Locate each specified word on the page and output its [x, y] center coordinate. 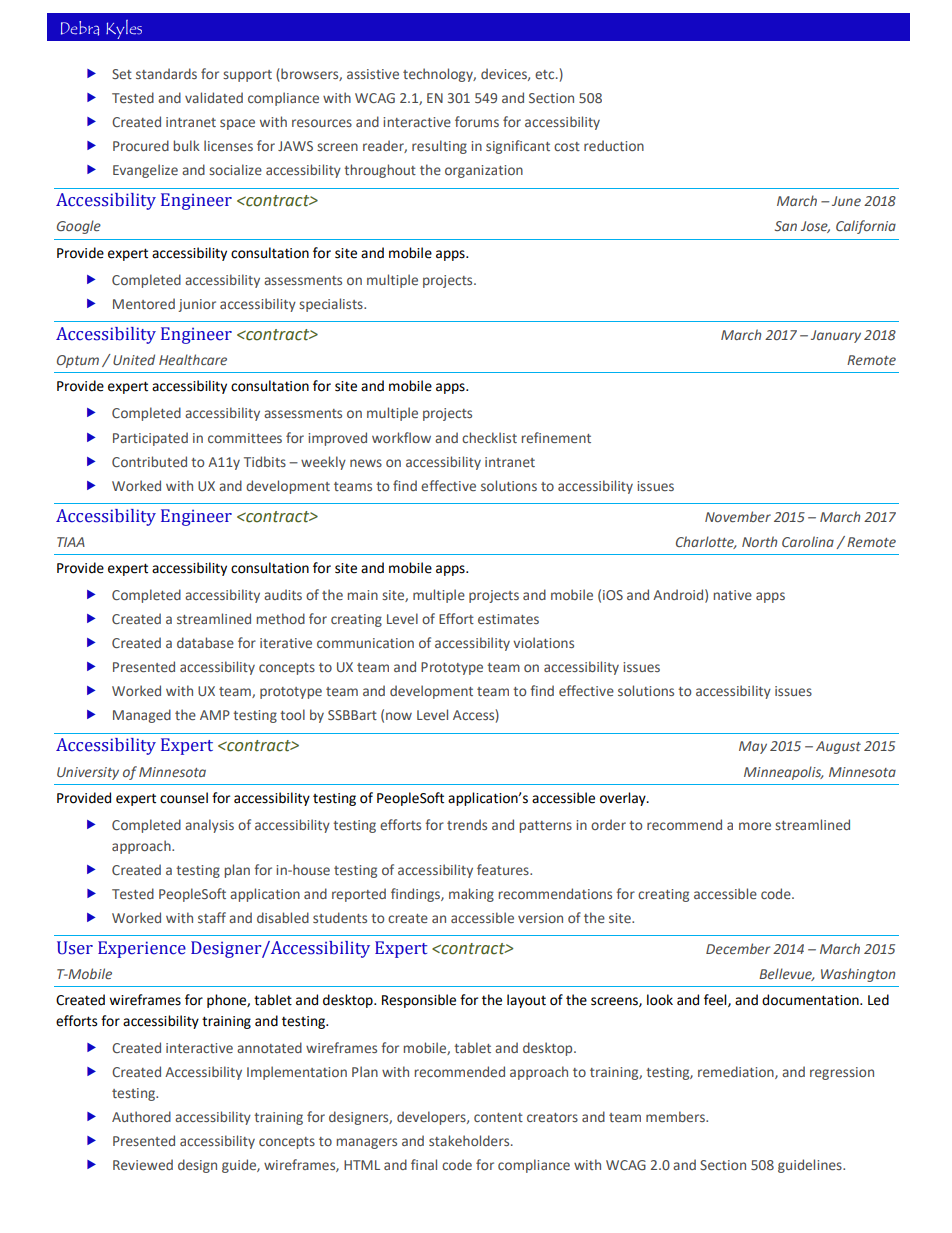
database [205, 642]
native [733, 595]
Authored [141, 1116]
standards [166, 73]
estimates [508, 619]
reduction [614, 145]
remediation [737, 1072]
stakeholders [470, 1140]
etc [546, 74]
